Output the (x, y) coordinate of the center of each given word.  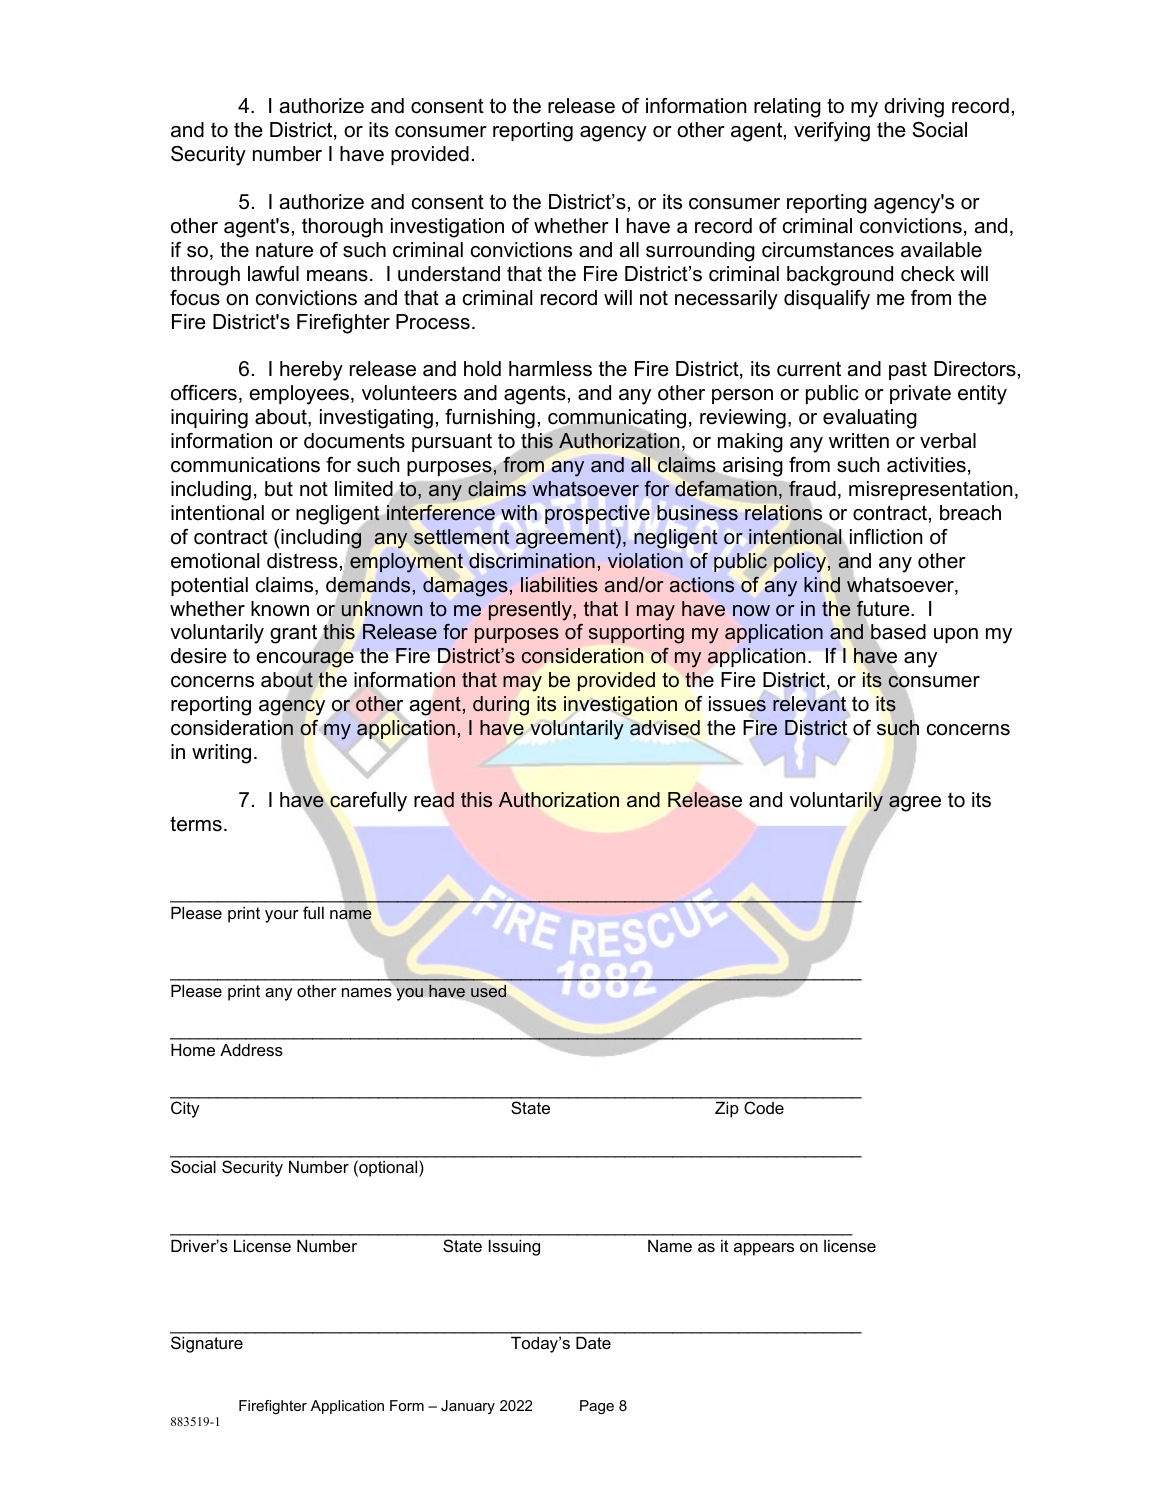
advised (665, 728)
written (859, 441)
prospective (597, 514)
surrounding (700, 252)
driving (914, 108)
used (488, 991)
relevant (809, 704)
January (468, 1407)
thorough (342, 228)
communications (245, 465)
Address (251, 1050)
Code (764, 1107)
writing (221, 754)
